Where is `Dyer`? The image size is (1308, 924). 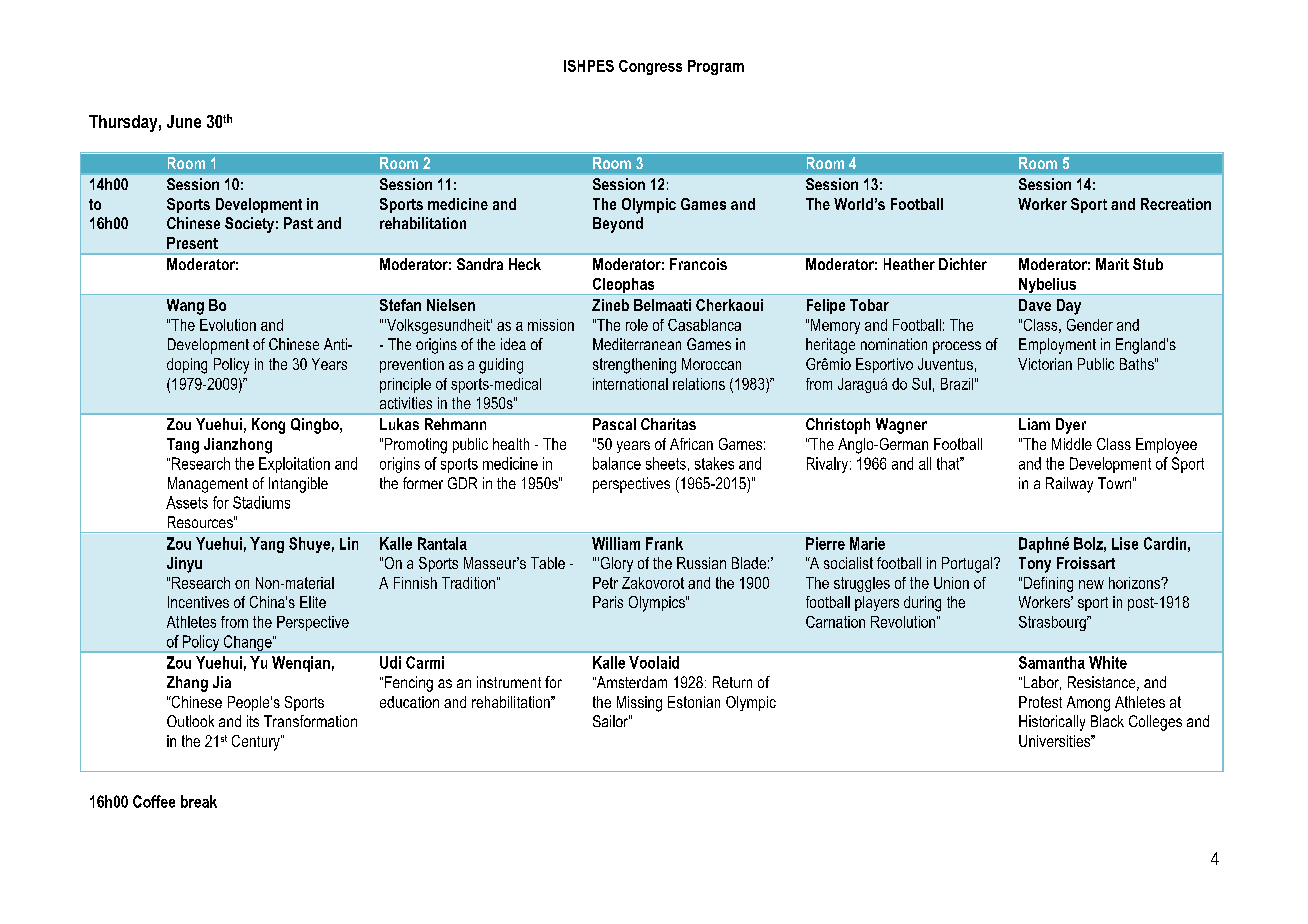 Dyer is located at coordinates (1071, 426).
